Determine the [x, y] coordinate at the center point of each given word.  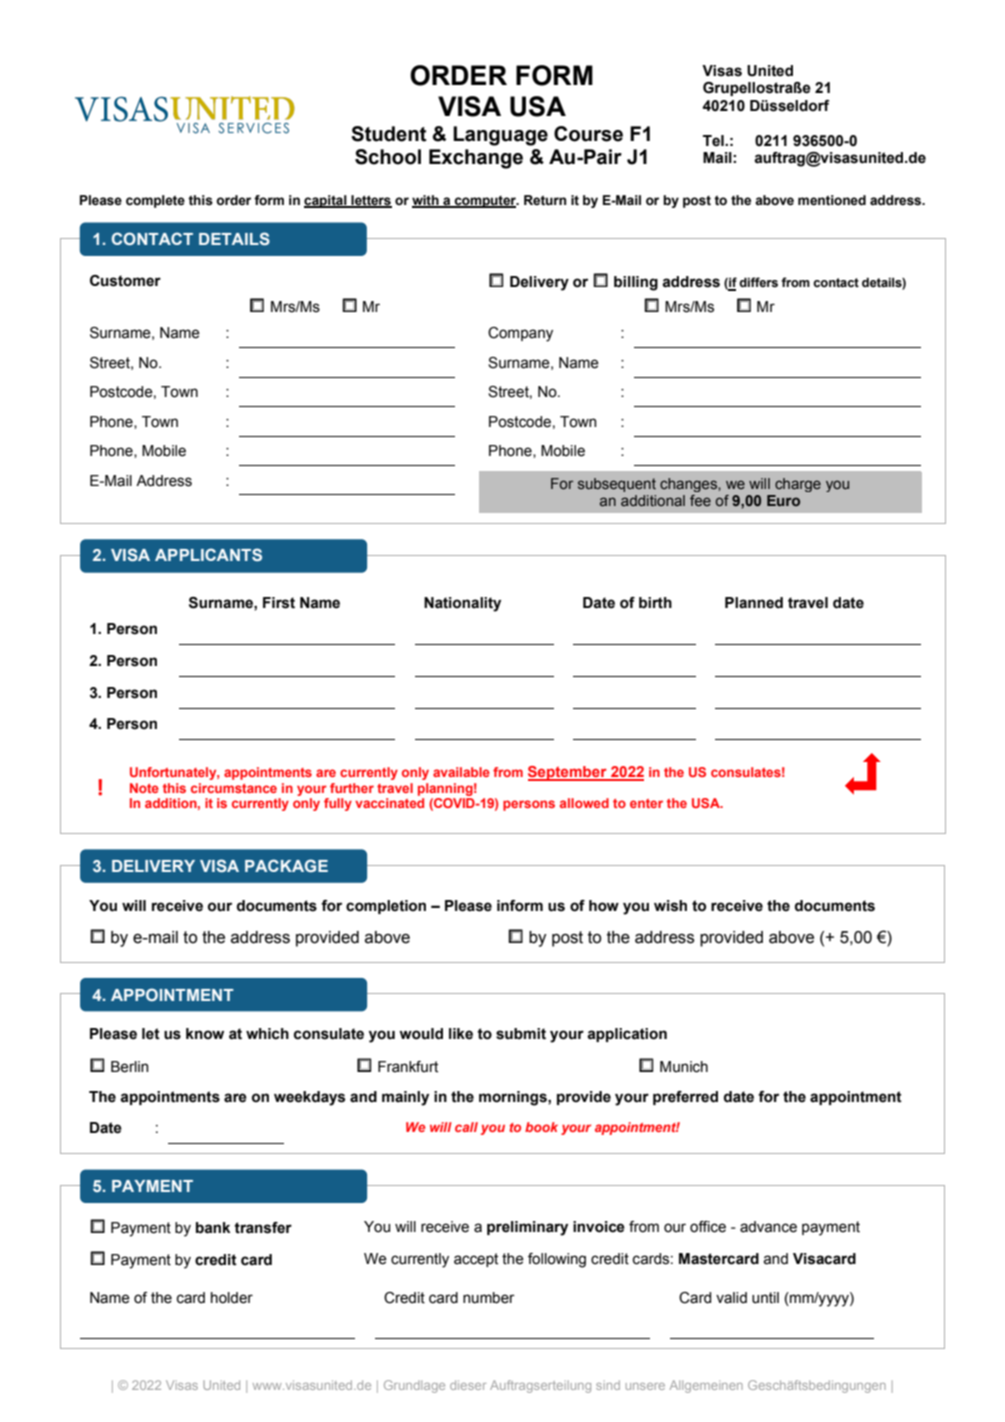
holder [232, 1298]
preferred [685, 1098]
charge [798, 485]
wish [670, 906]
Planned [754, 603]
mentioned [832, 200]
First [279, 603]
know [205, 1034]
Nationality [462, 604]
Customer [125, 281]
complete [155, 201]
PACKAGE [286, 865]
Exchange [476, 159]
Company [520, 334]
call [466, 1127]
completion [386, 907]
